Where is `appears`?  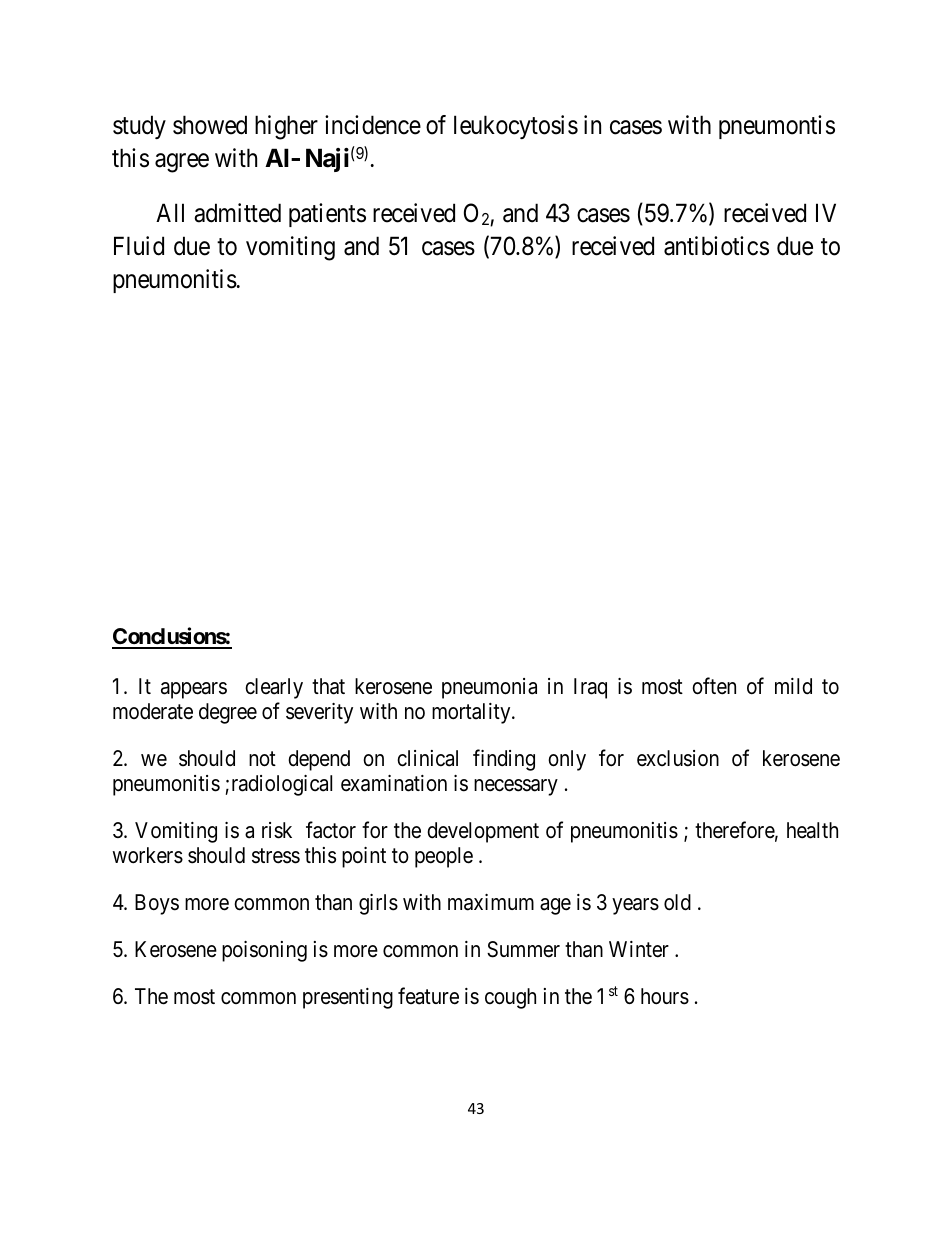 appears is located at coordinates (194, 690).
